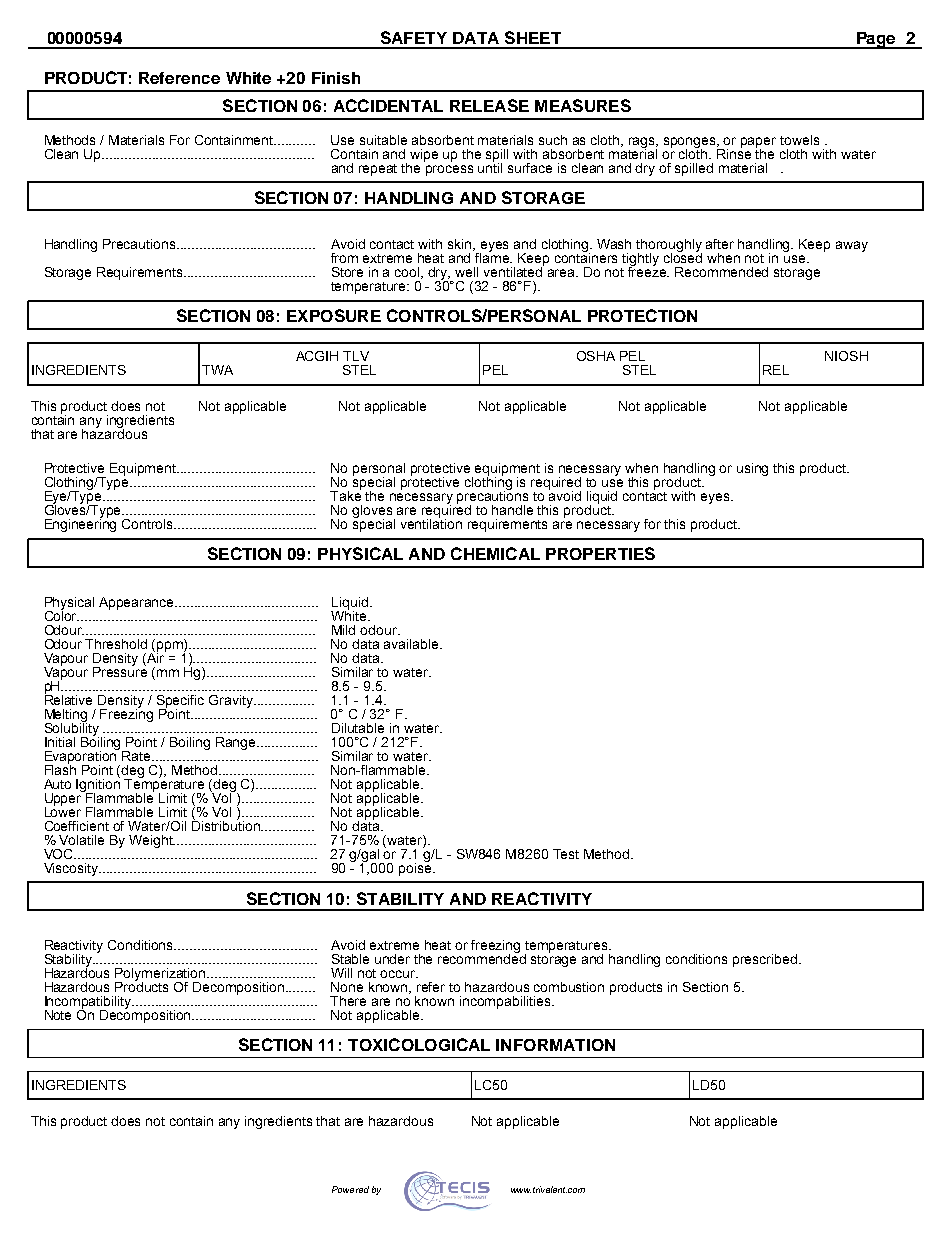  Describe the element at coordinates (350, 1189) in the page. I see `Powered` at that location.
